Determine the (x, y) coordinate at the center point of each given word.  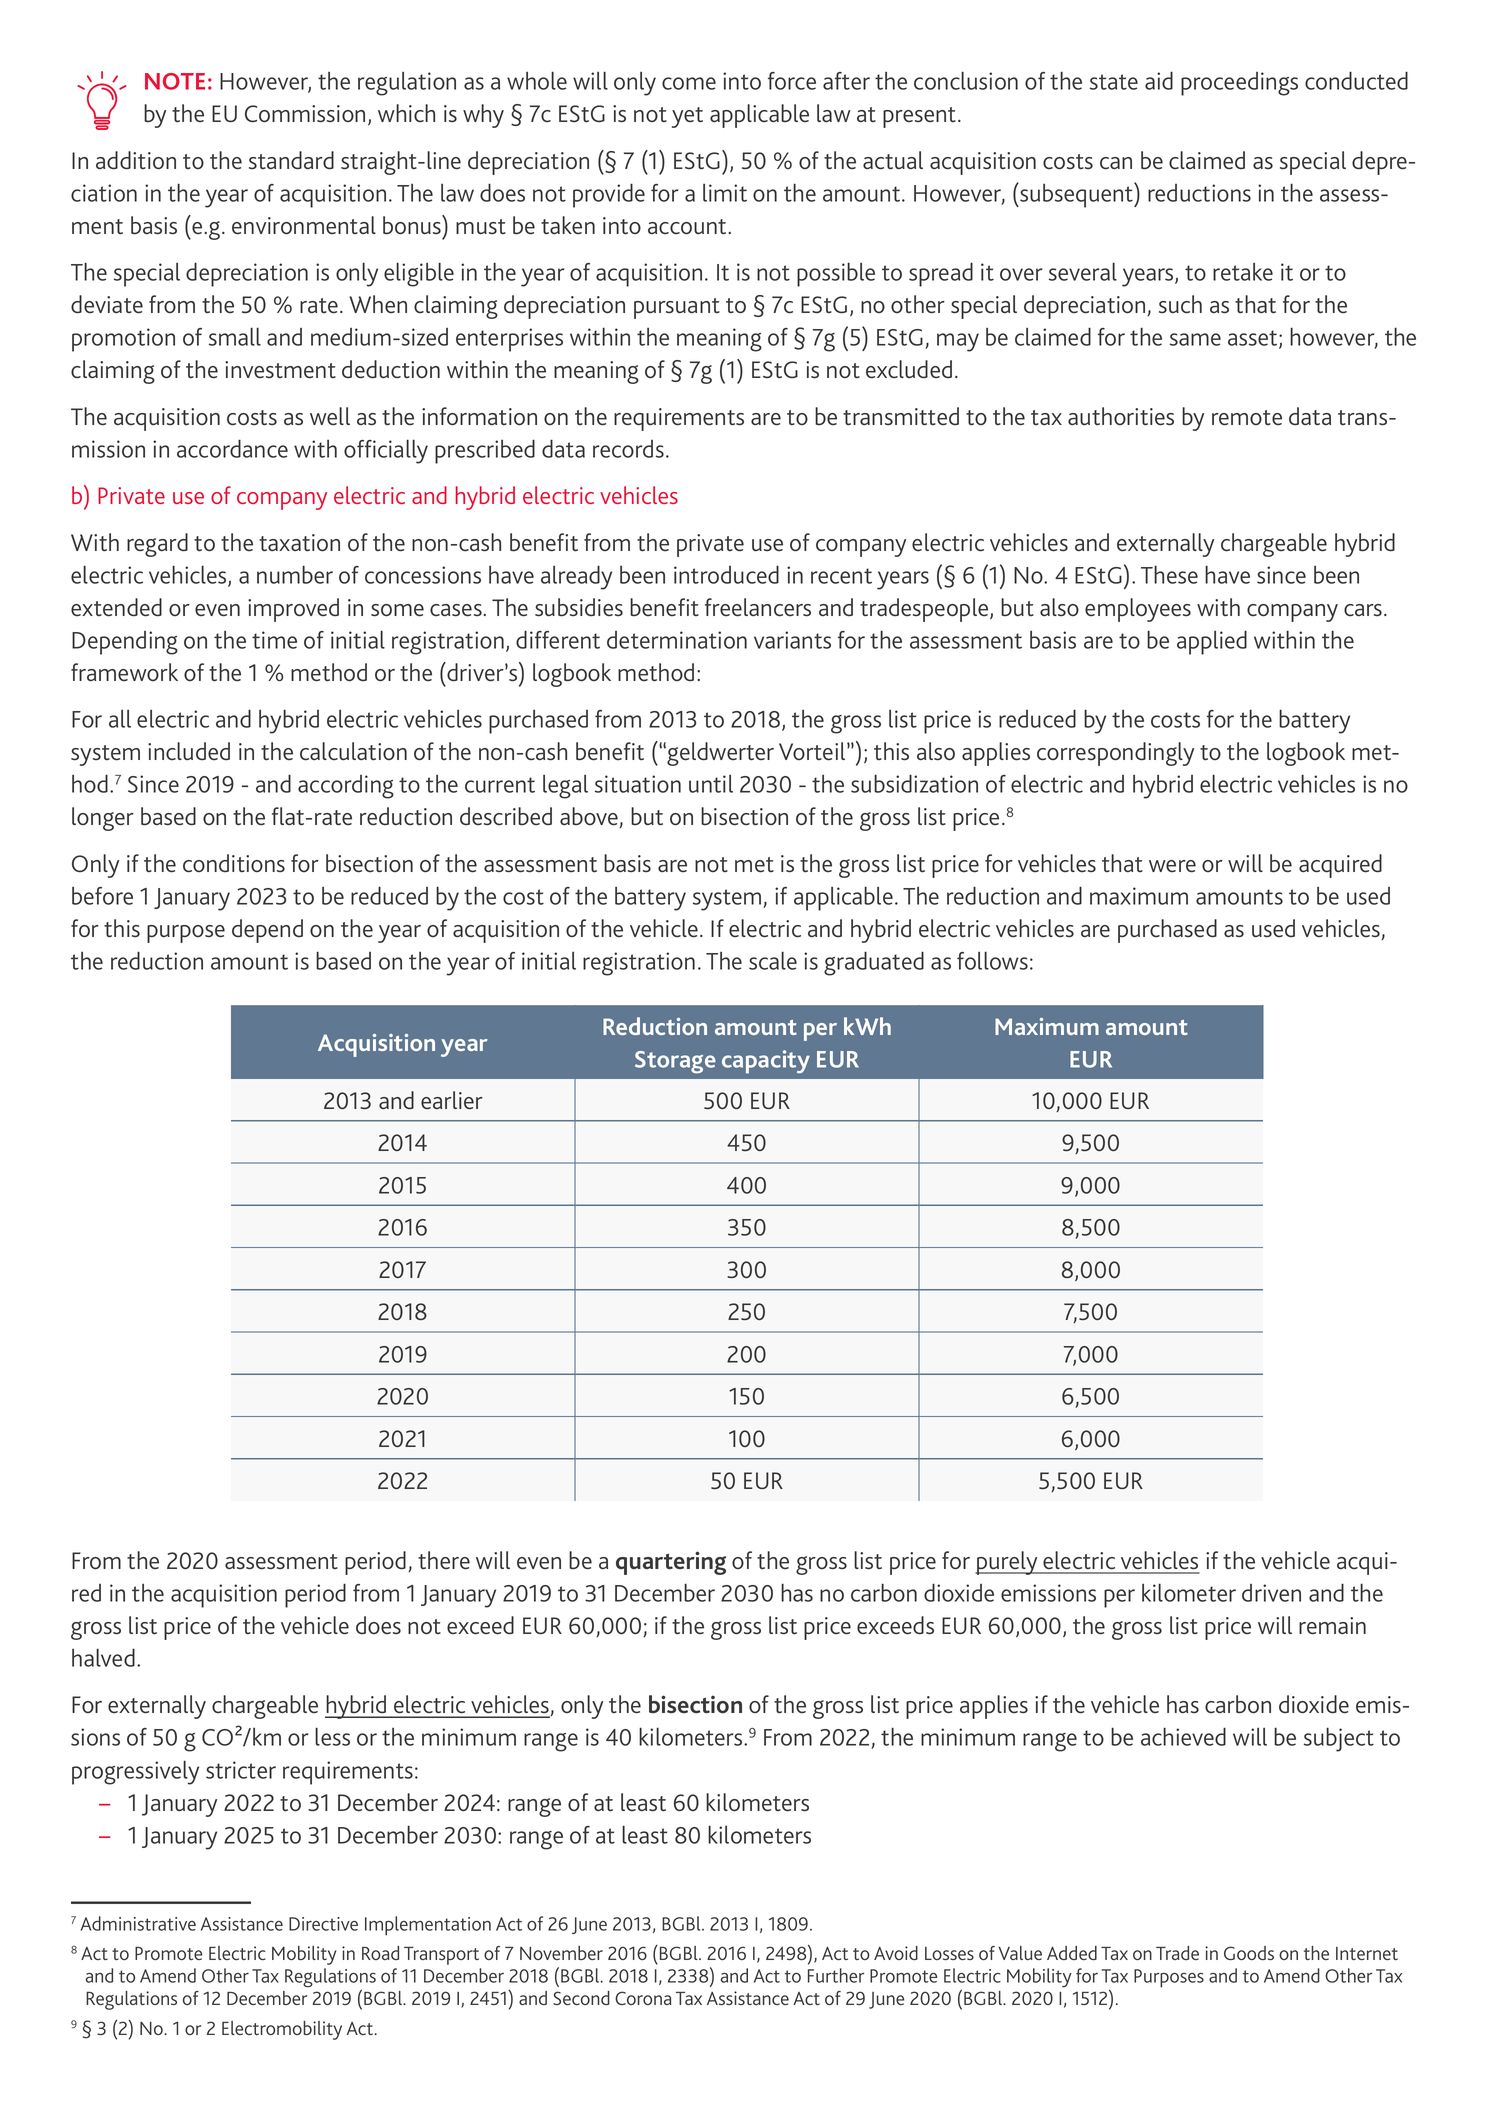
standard (291, 160)
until (711, 784)
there (444, 1560)
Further (836, 1975)
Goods (1249, 1953)
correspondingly (1115, 754)
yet (687, 117)
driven (1271, 1593)
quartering (671, 1563)
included (189, 751)
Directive (323, 1924)
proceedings (1239, 84)
